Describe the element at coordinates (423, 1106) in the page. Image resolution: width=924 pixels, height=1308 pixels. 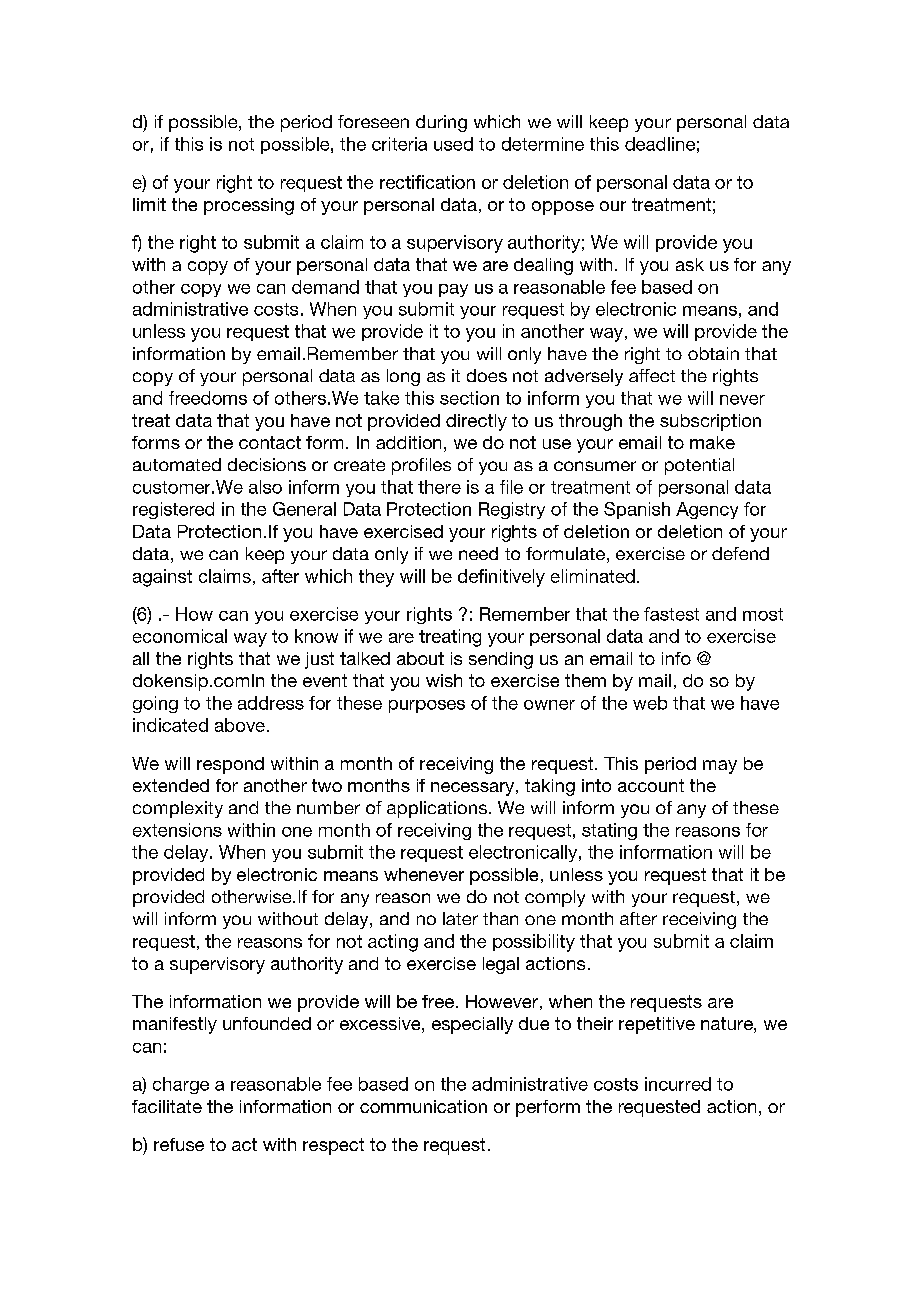
I see `communication` at that location.
